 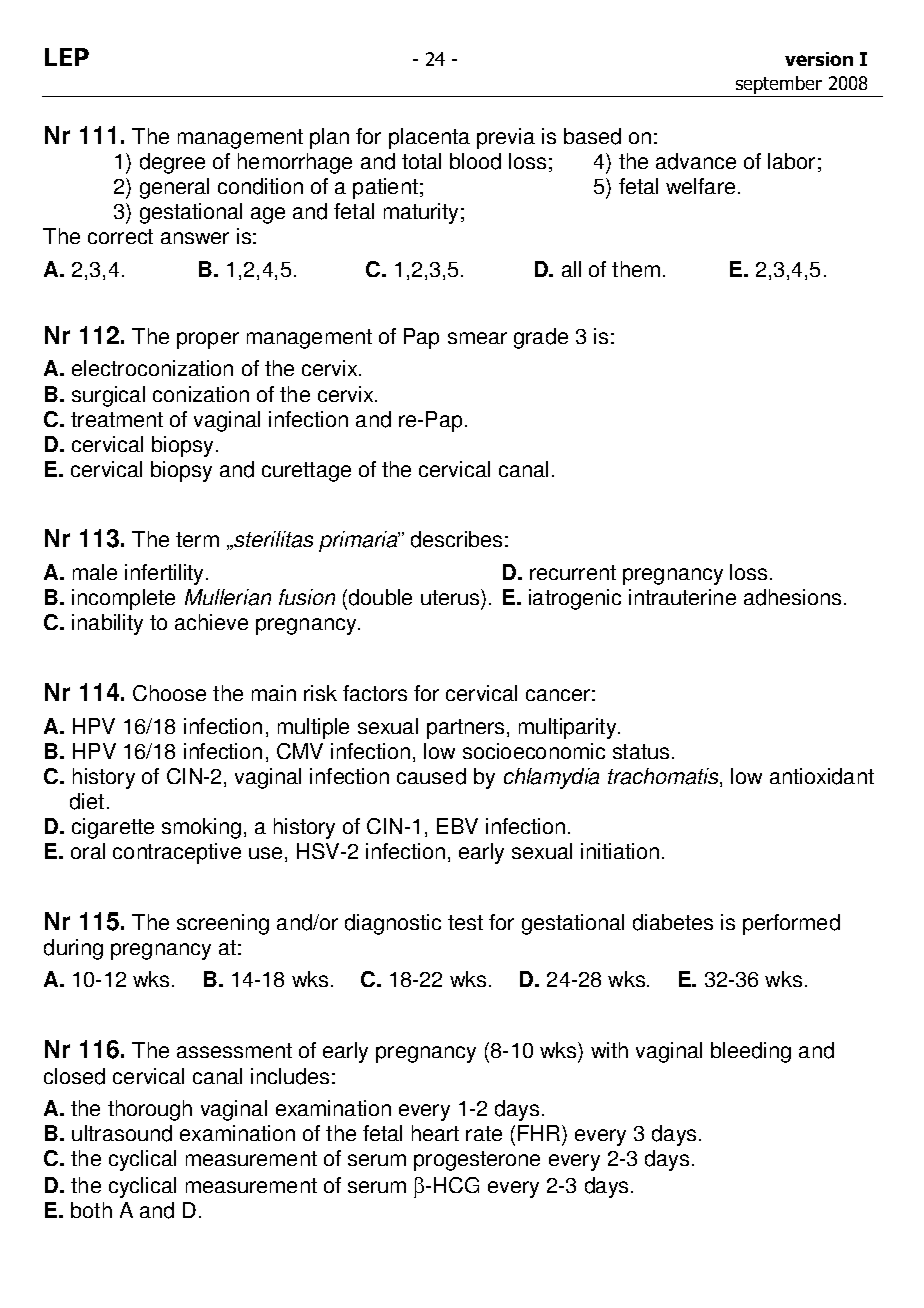 I want to click on test, so click(x=465, y=922).
